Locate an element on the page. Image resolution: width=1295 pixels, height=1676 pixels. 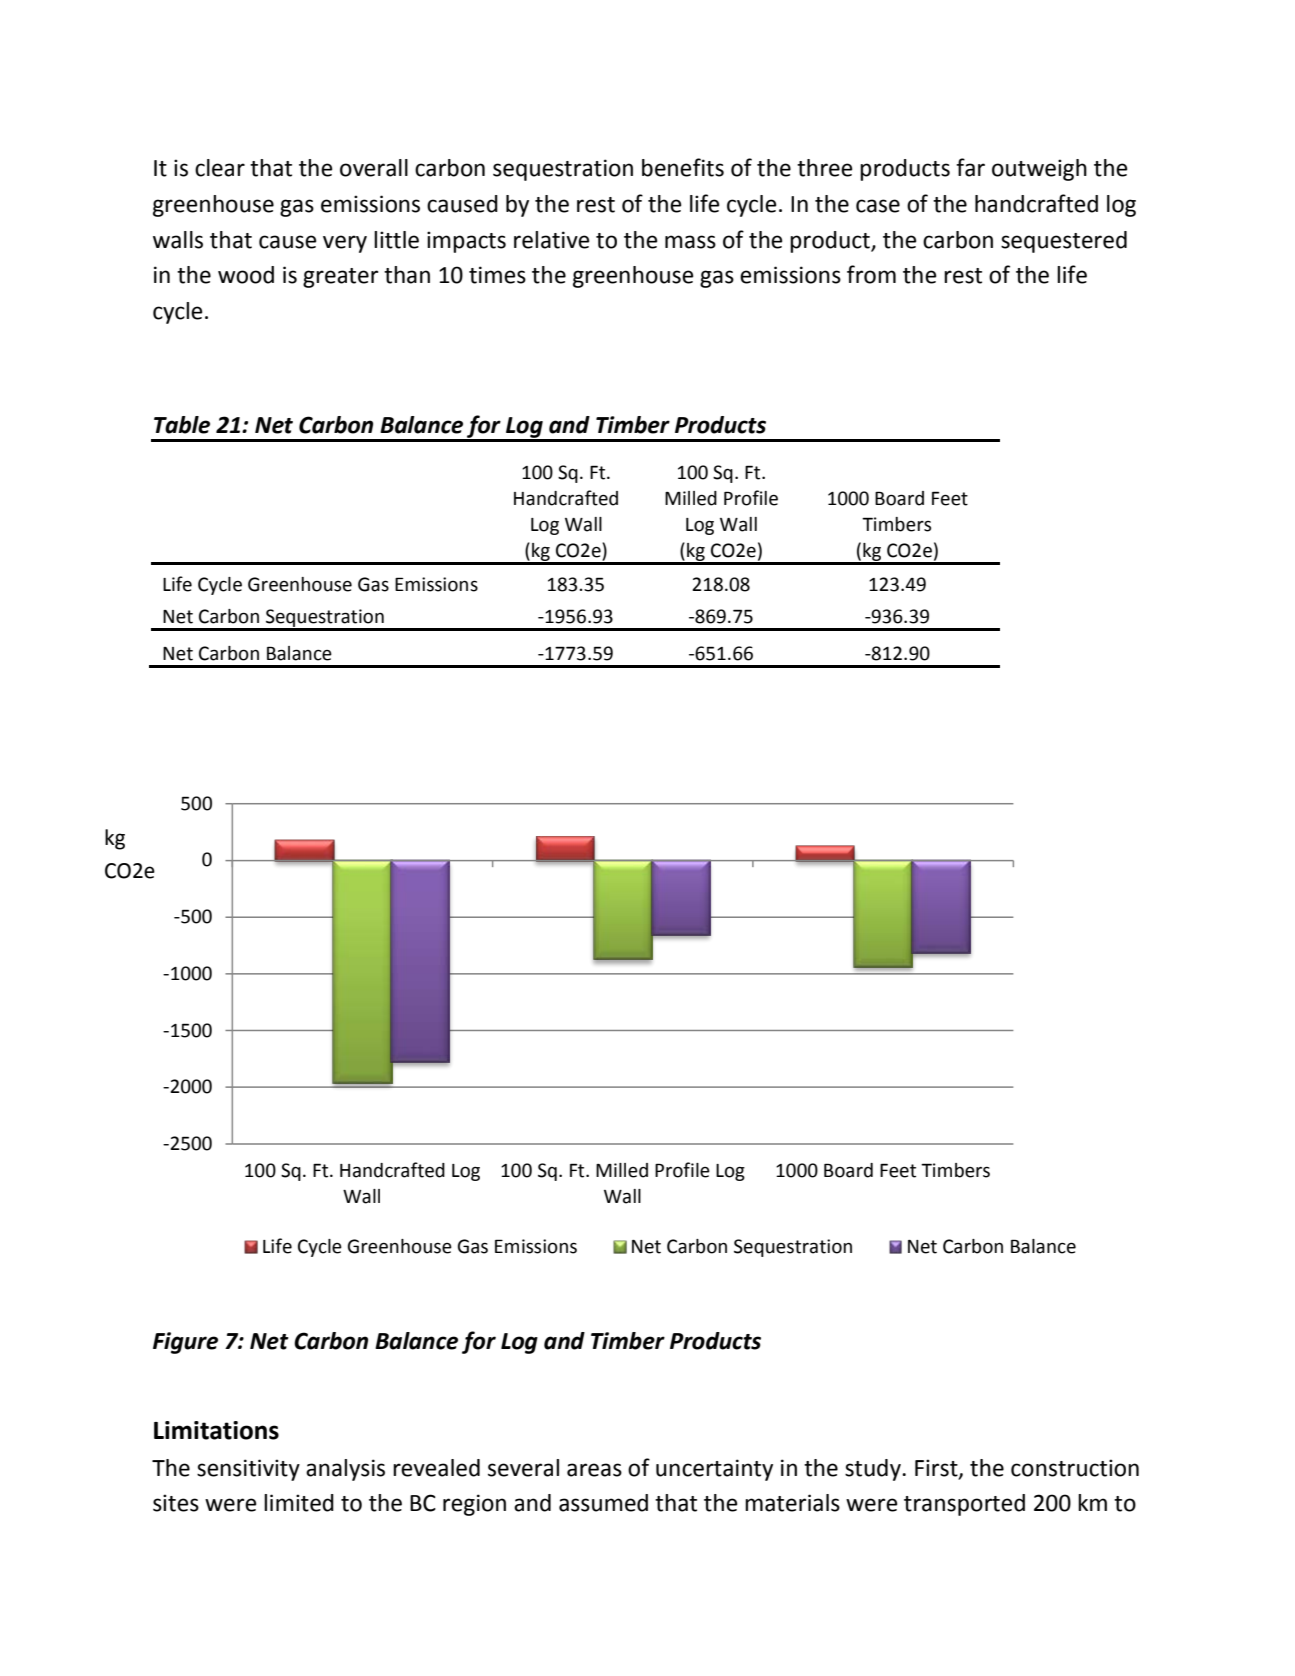
very is located at coordinates (345, 244).
